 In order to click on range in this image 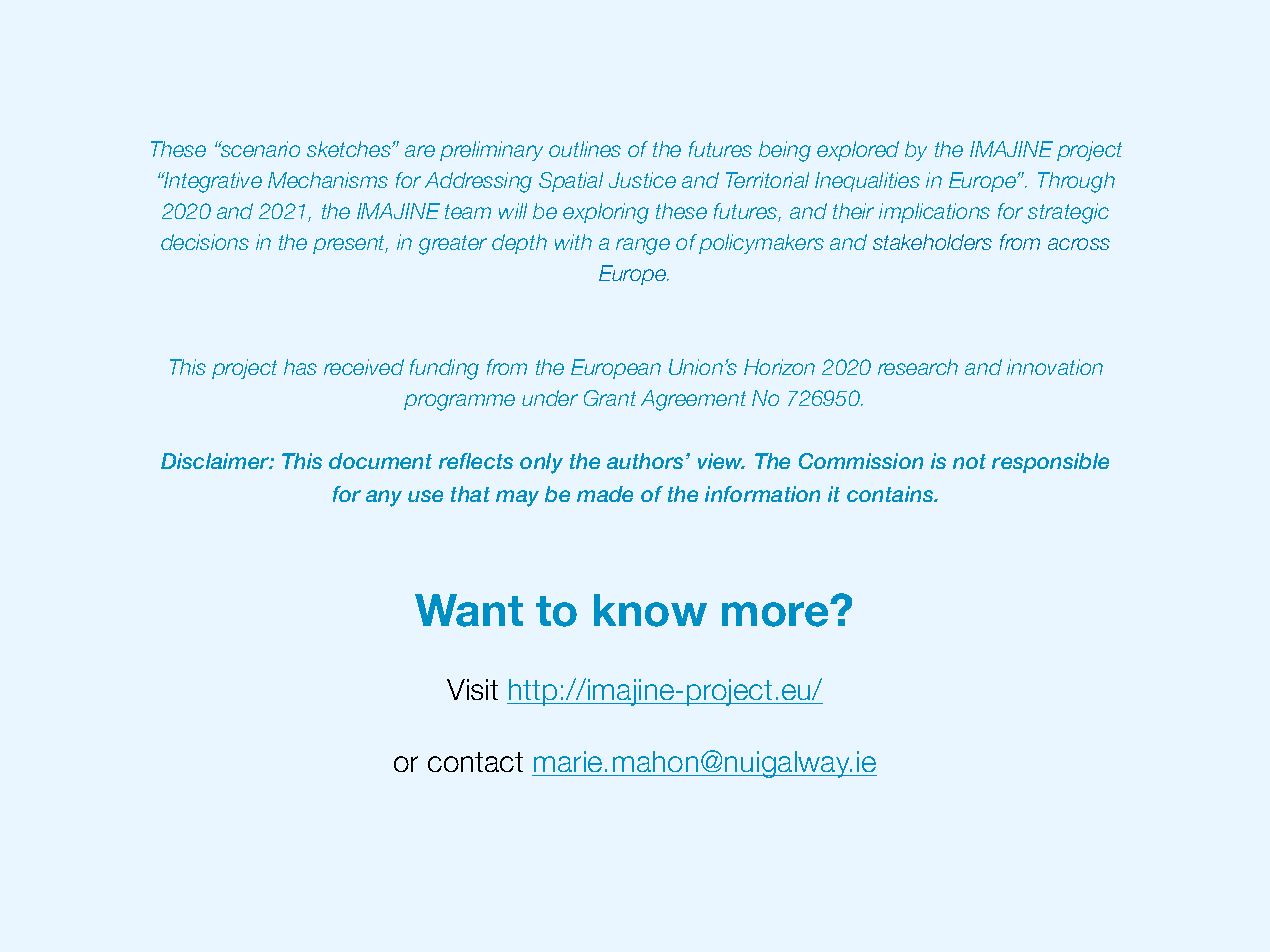, I will do `click(643, 246)`.
